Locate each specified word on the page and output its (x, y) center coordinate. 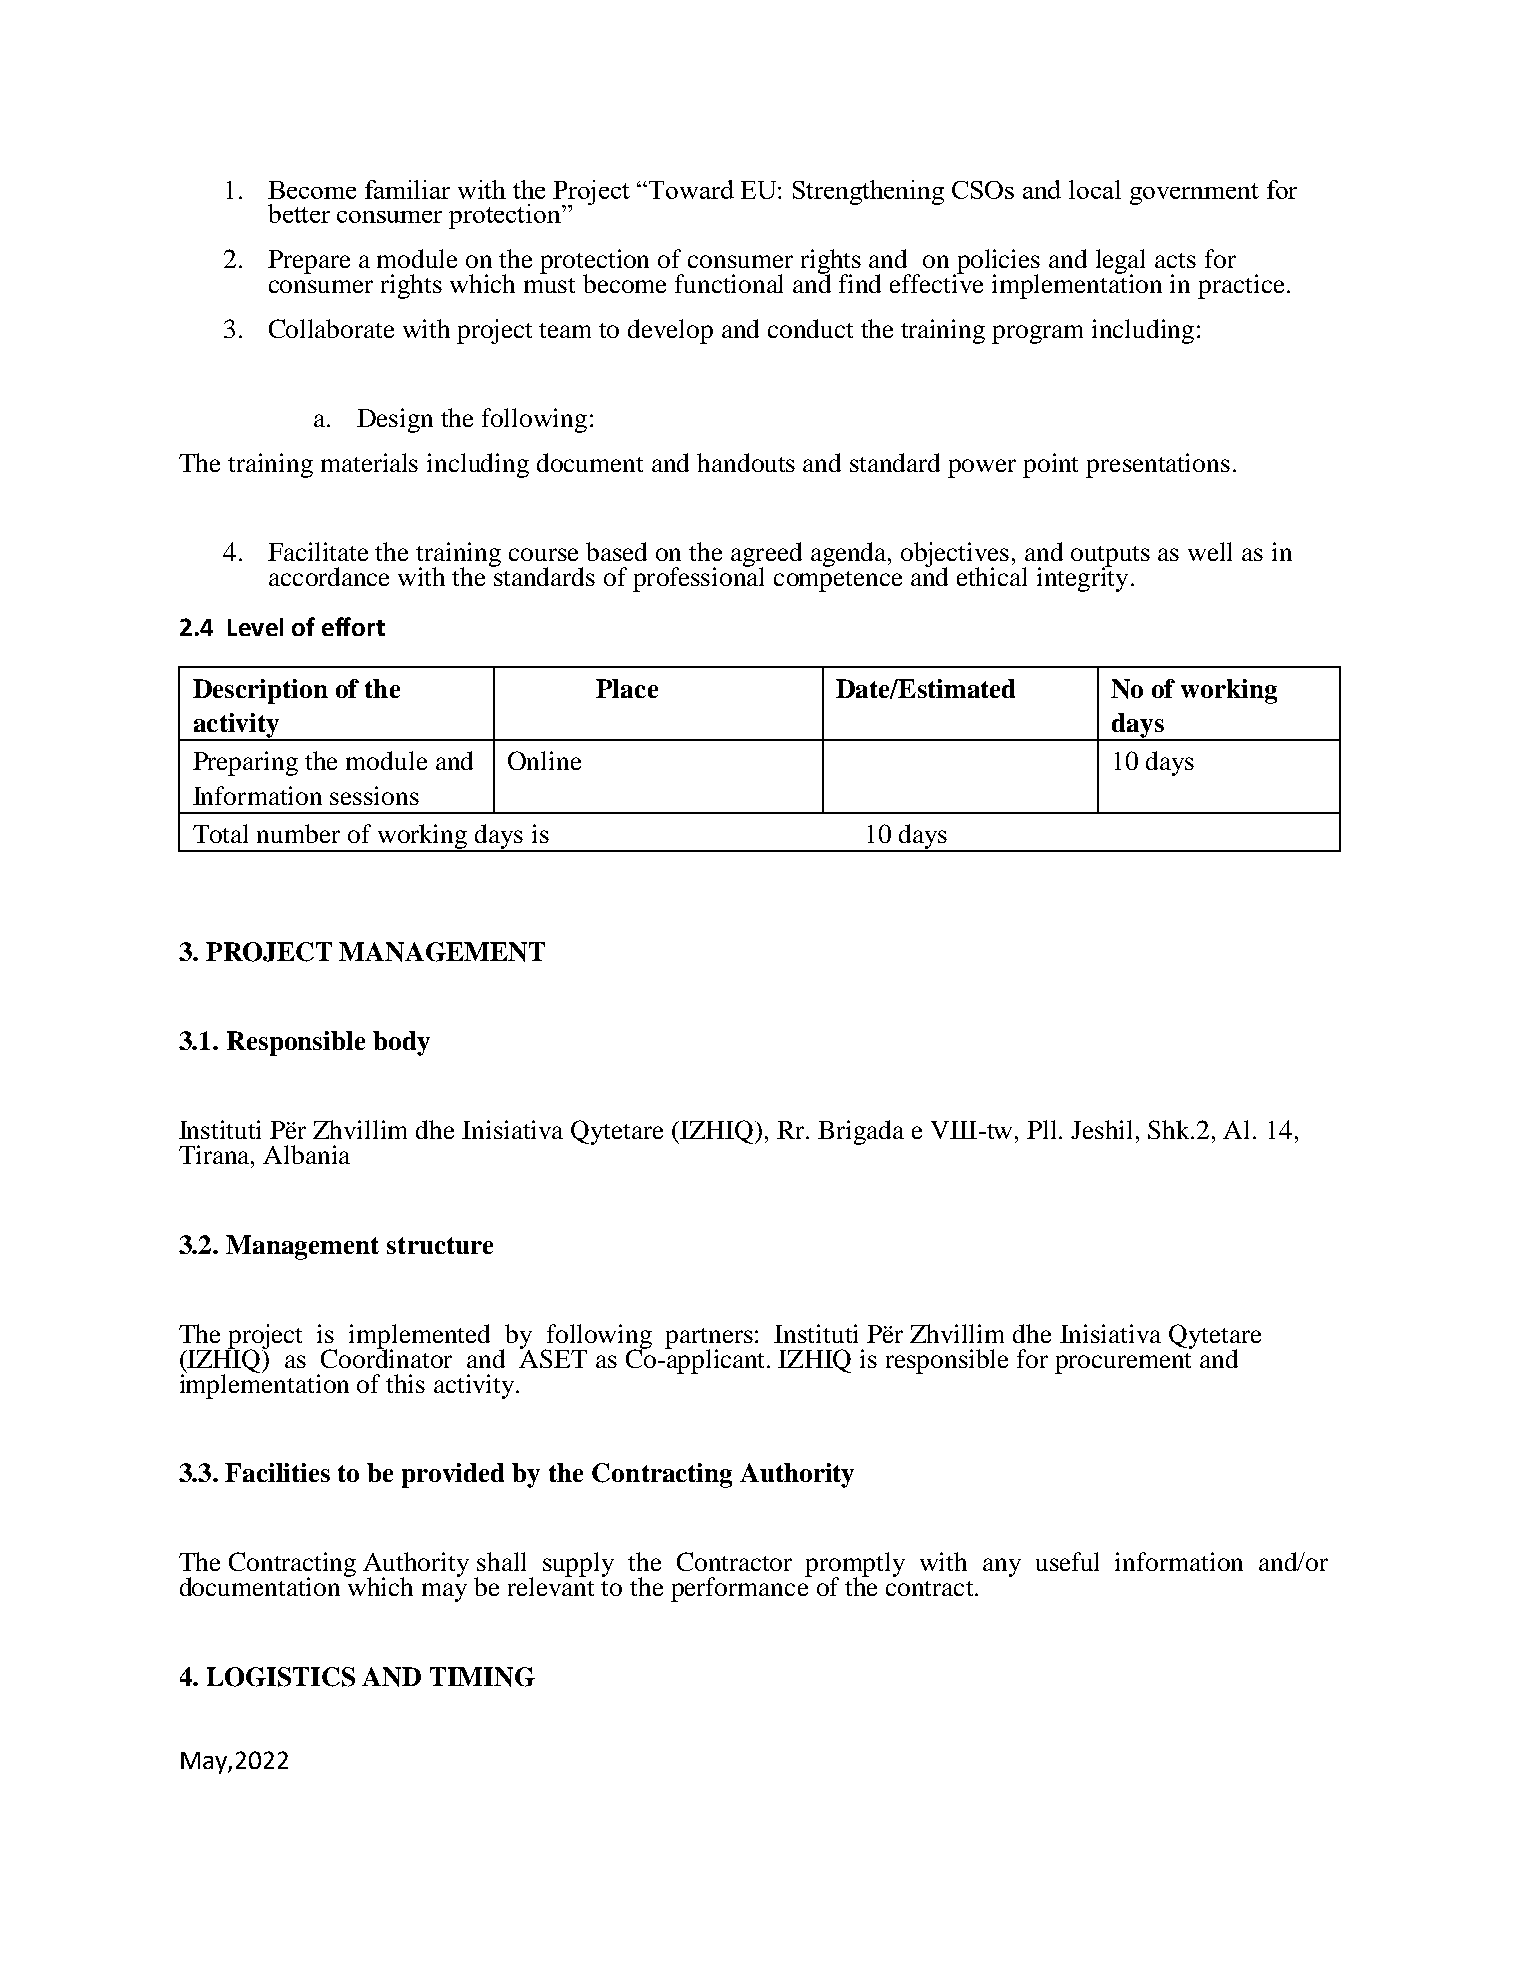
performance (741, 1588)
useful (1067, 1561)
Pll (1043, 1129)
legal (1120, 263)
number (298, 833)
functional (729, 283)
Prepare (309, 262)
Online (544, 760)
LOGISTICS (281, 1677)
